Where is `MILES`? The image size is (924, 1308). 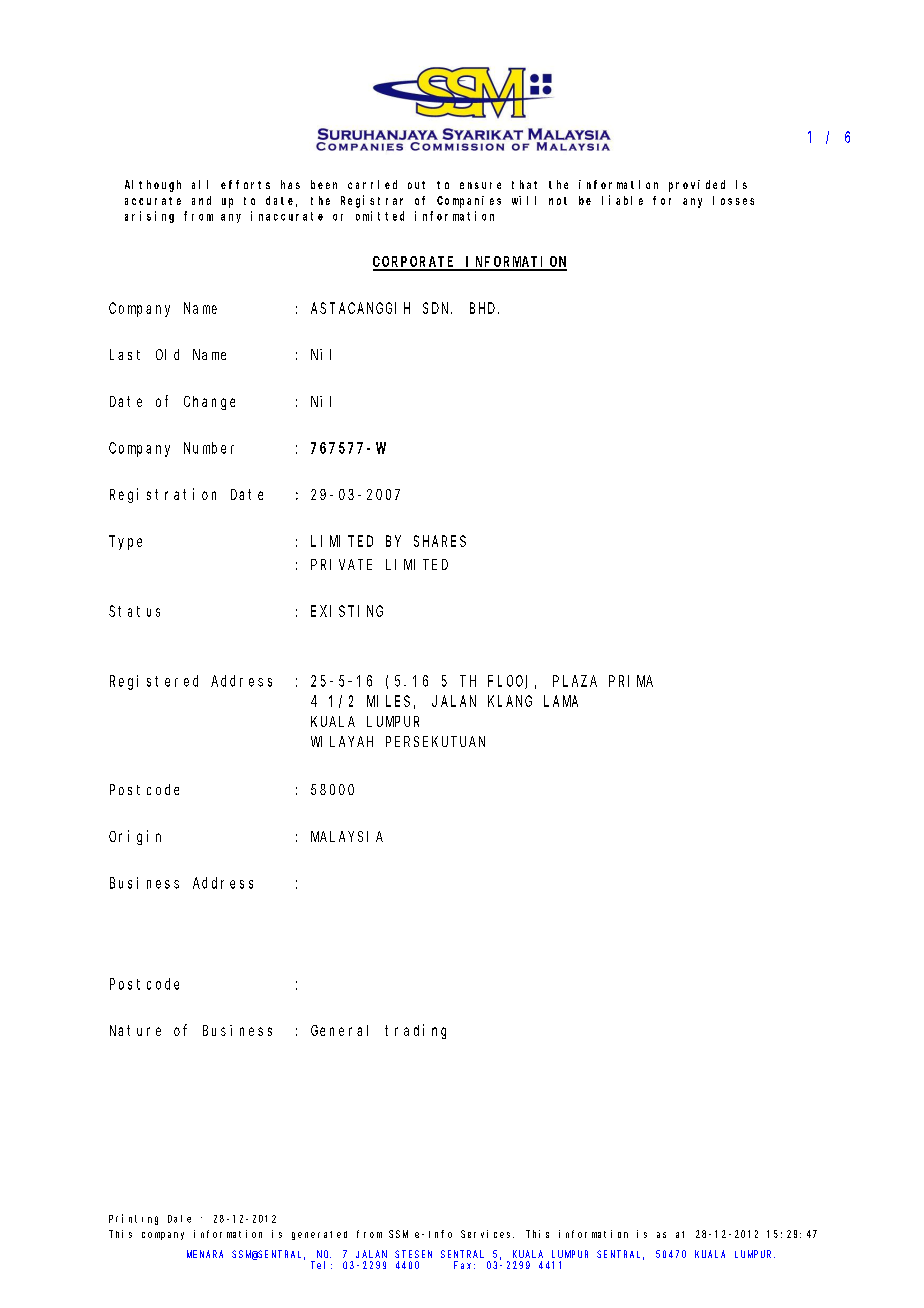 MILES is located at coordinates (388, 701).
